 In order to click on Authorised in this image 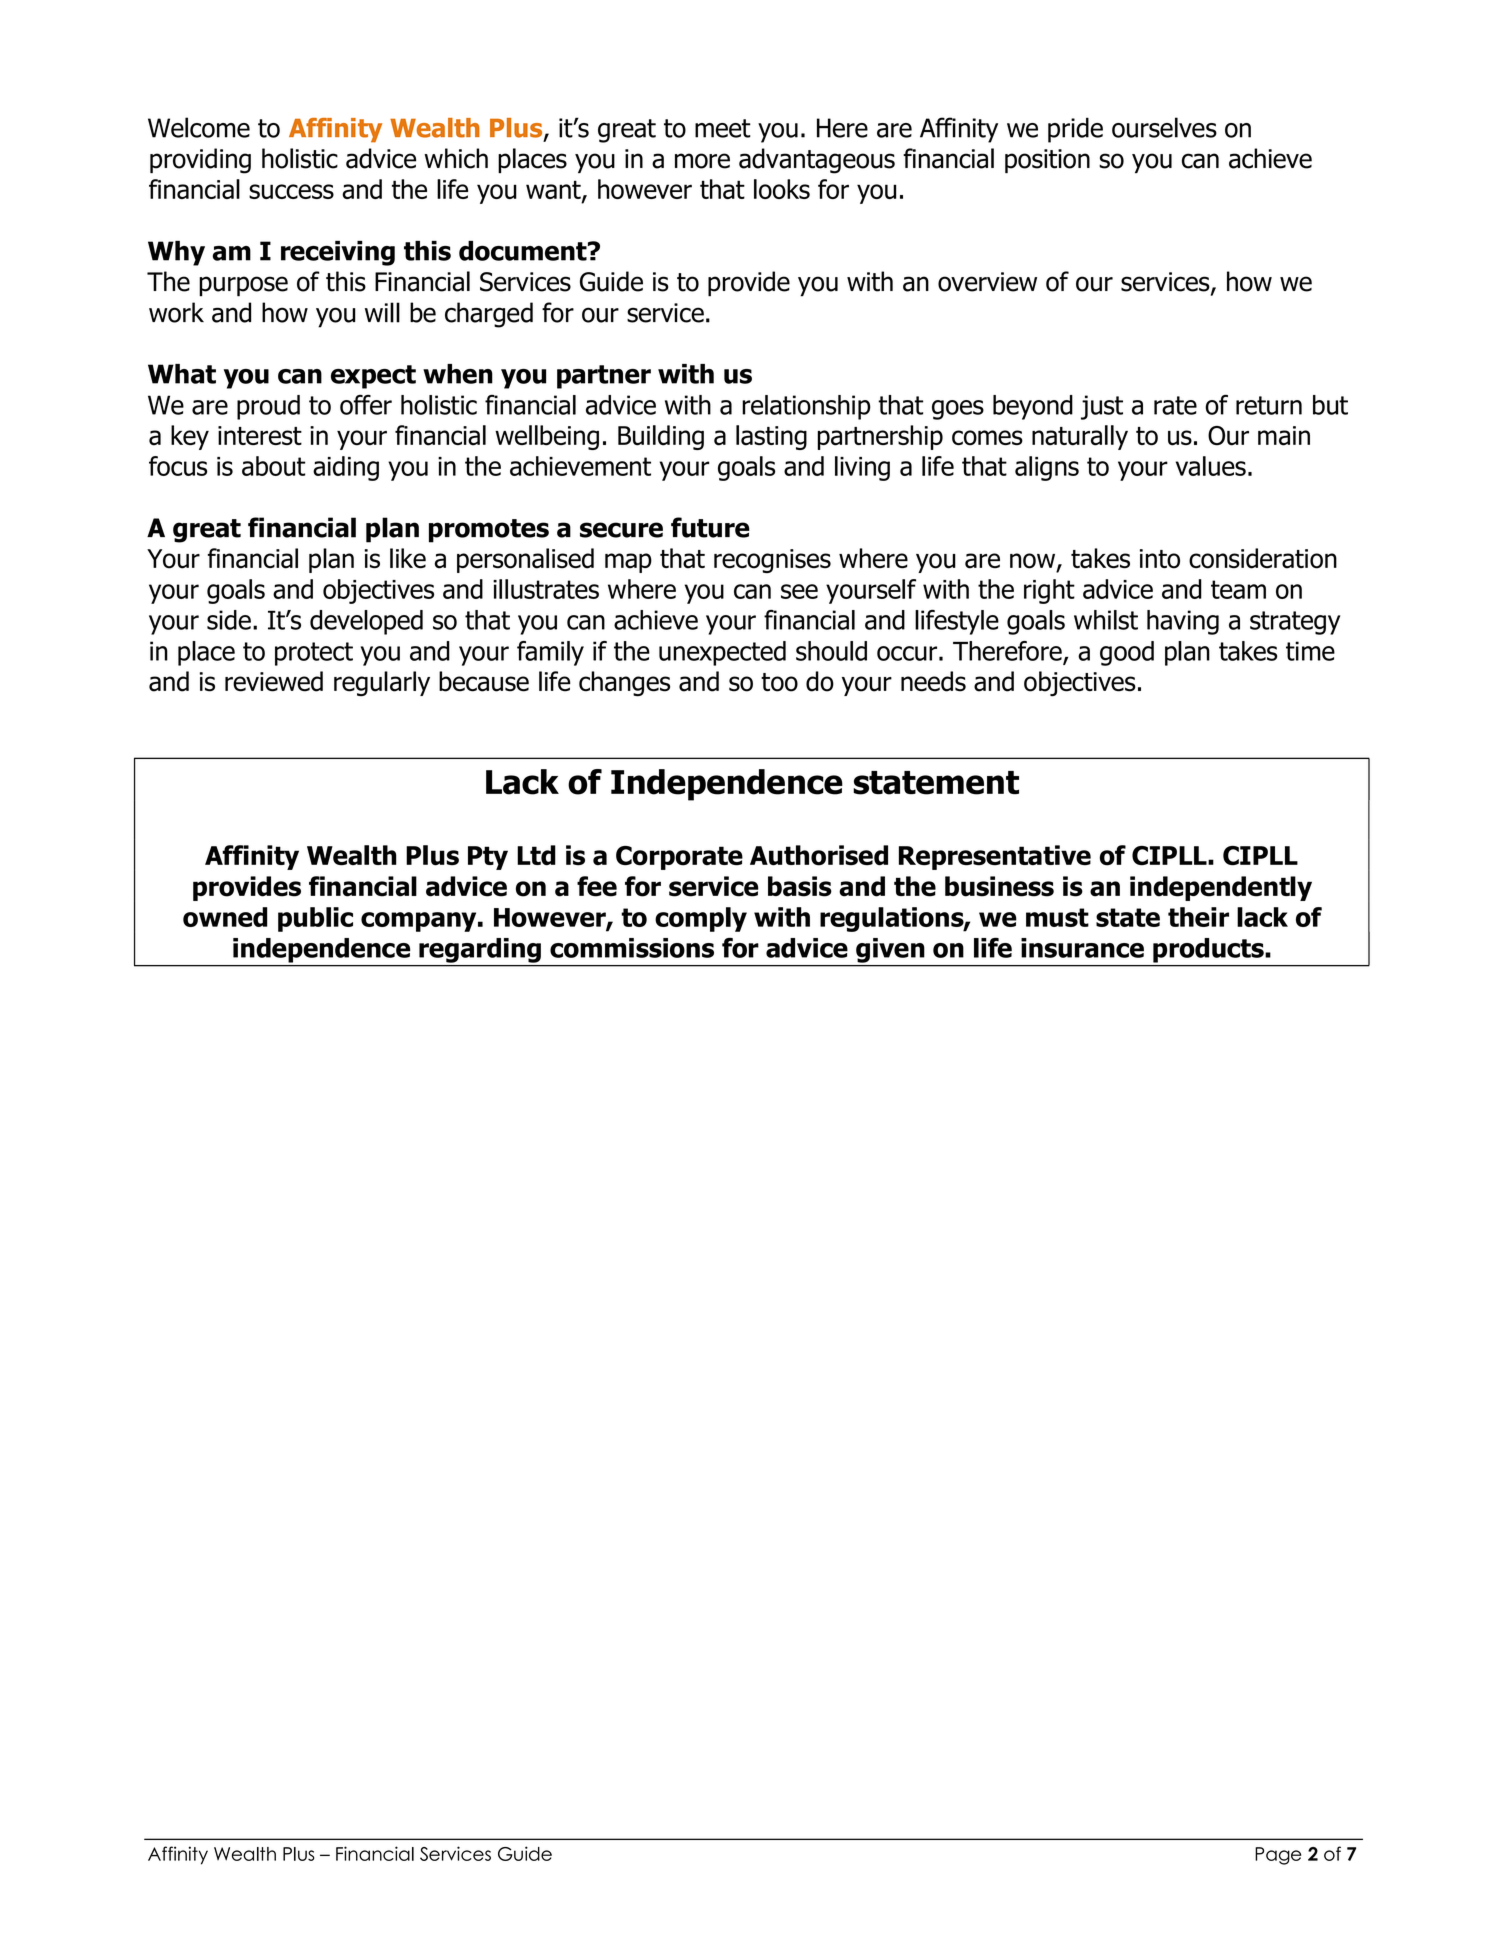, I will do `click(819, 855)`.
